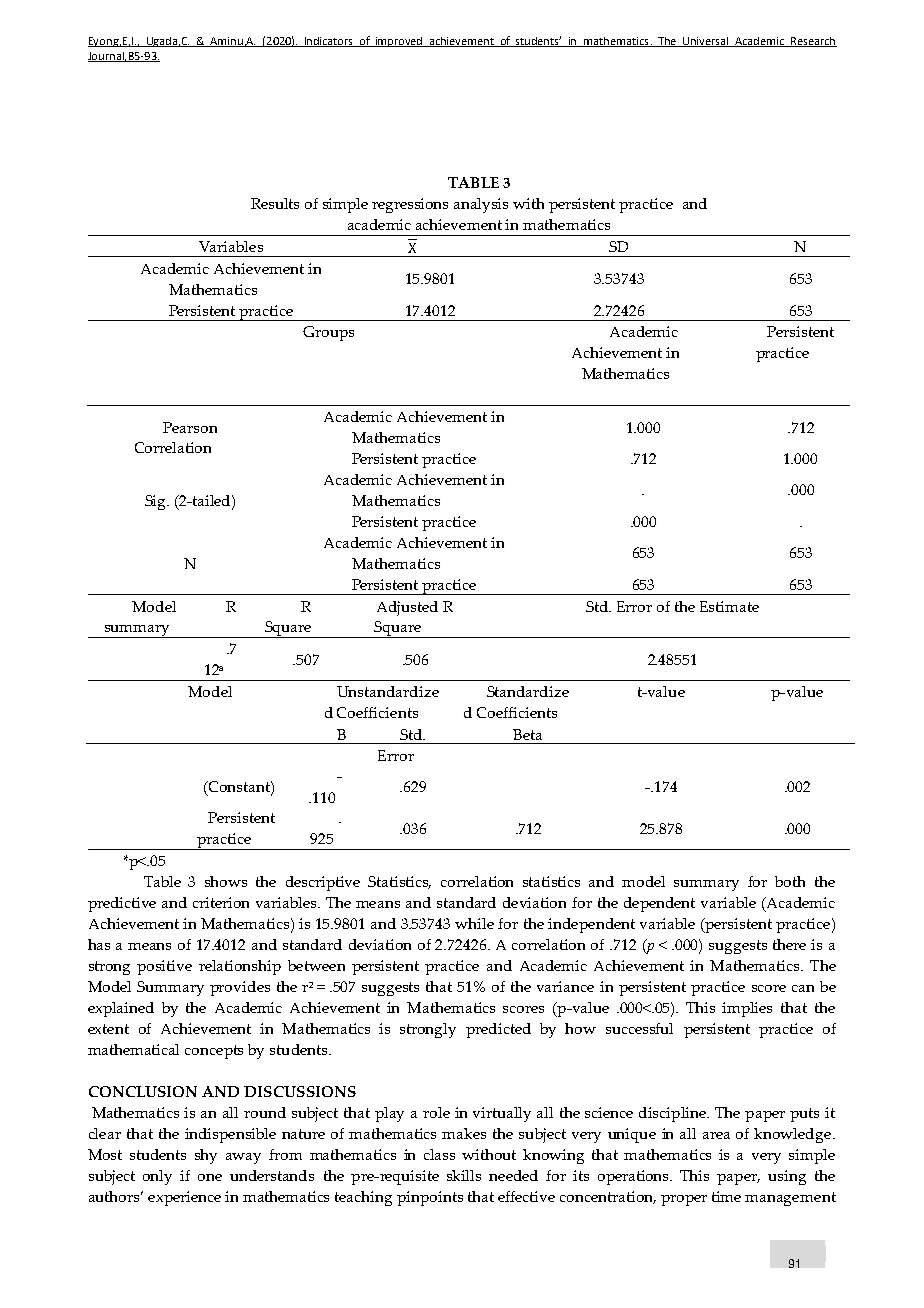 The width and height of the screenshot is (924, 1308). What do you see at coordinates (157, 502) in the screenshot?
I see `Sig` at bounding box center [157, 502].
